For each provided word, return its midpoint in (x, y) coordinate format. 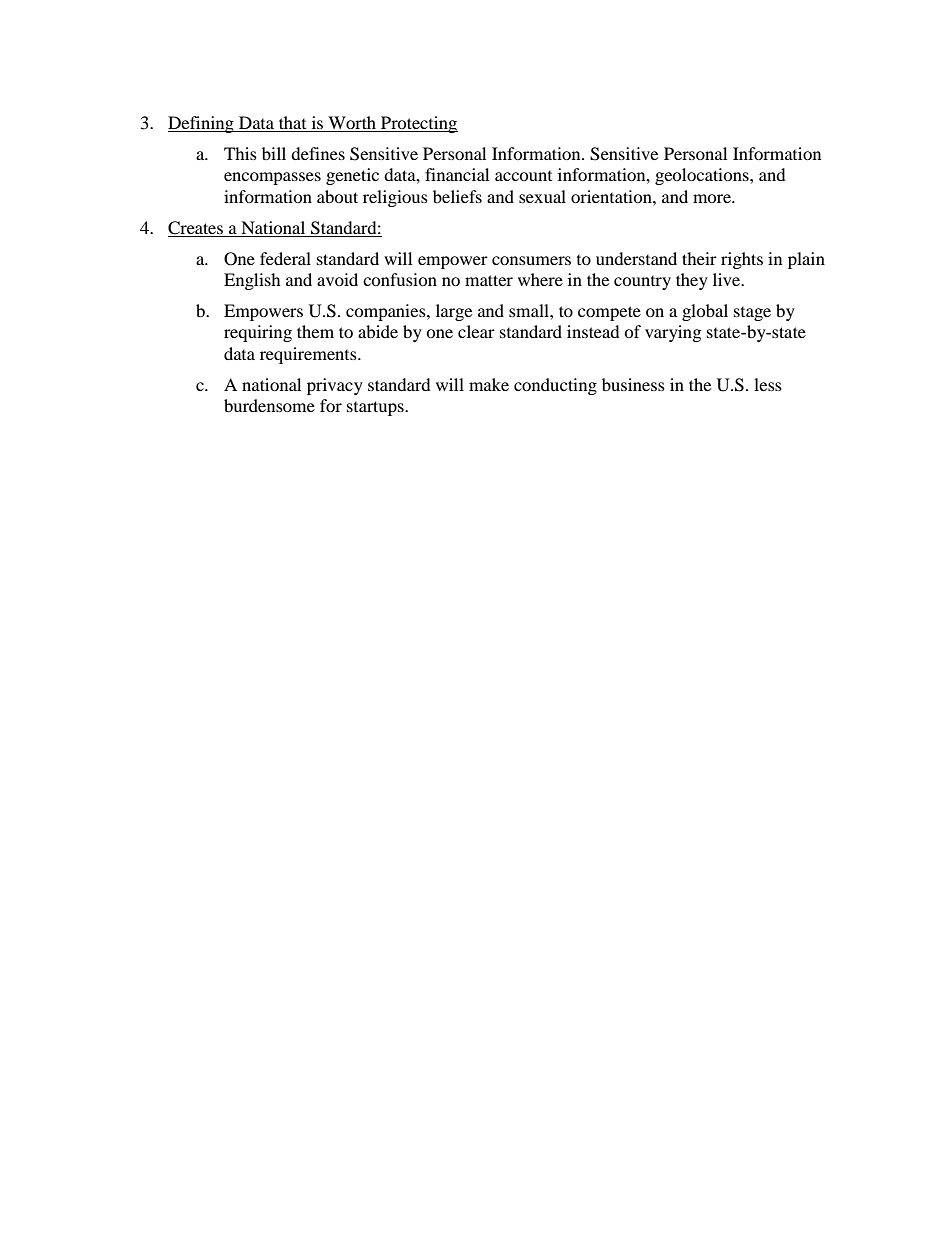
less (768, 384)
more (713, 198)
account (523, 176)
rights (742, 260)
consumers (531, 260)
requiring (258, 333)
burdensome (269, 405)
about (337, 196)
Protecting (418, 124)
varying (673, 333)
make (489, 384)
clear (476, 331)
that (293, 124)
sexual (542, 196)
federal (285, 258)
